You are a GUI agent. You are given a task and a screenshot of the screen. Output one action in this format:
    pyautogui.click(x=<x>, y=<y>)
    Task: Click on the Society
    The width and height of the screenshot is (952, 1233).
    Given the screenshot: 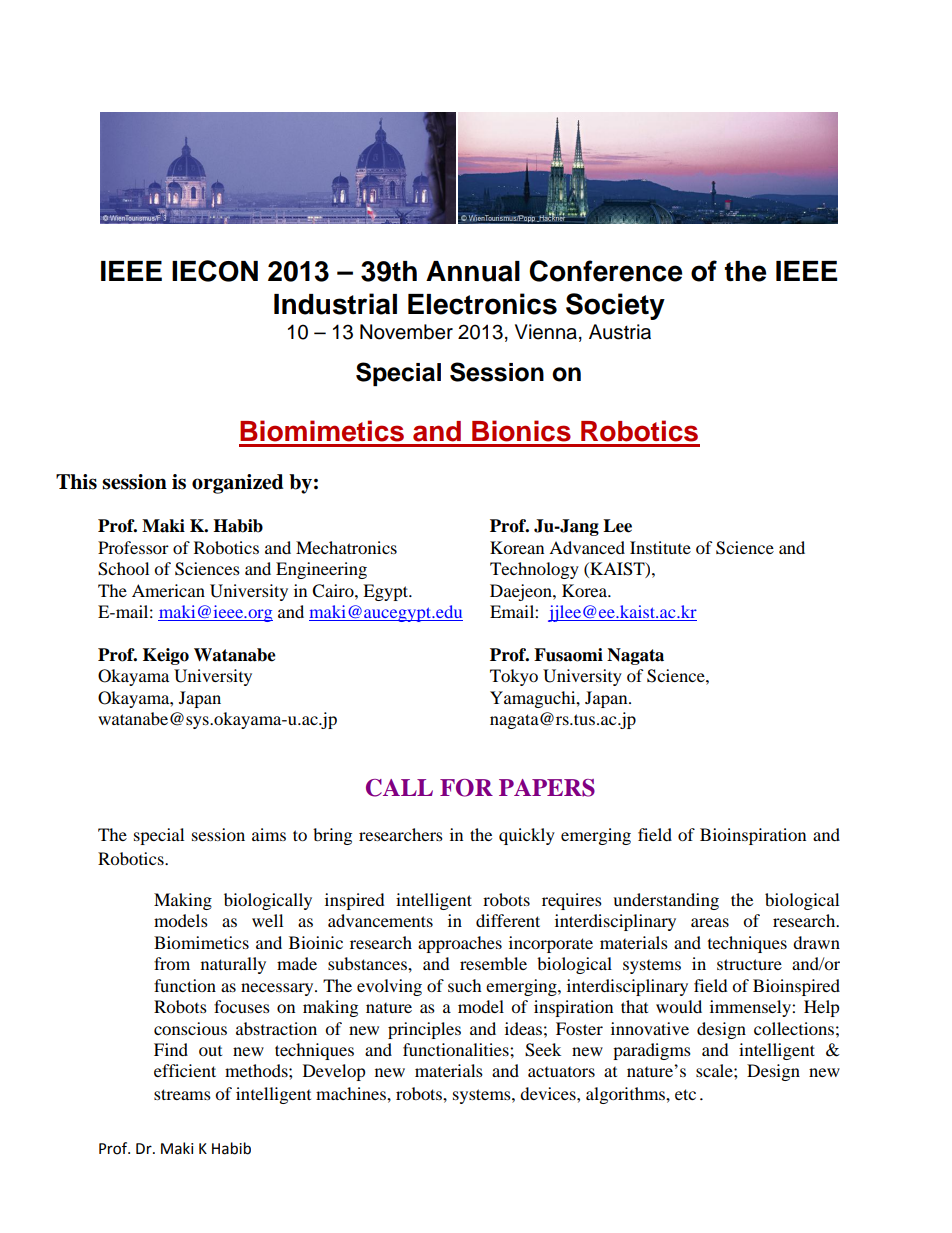 What is the action you would take?
    pyautogui.click(x=615, y=306)
